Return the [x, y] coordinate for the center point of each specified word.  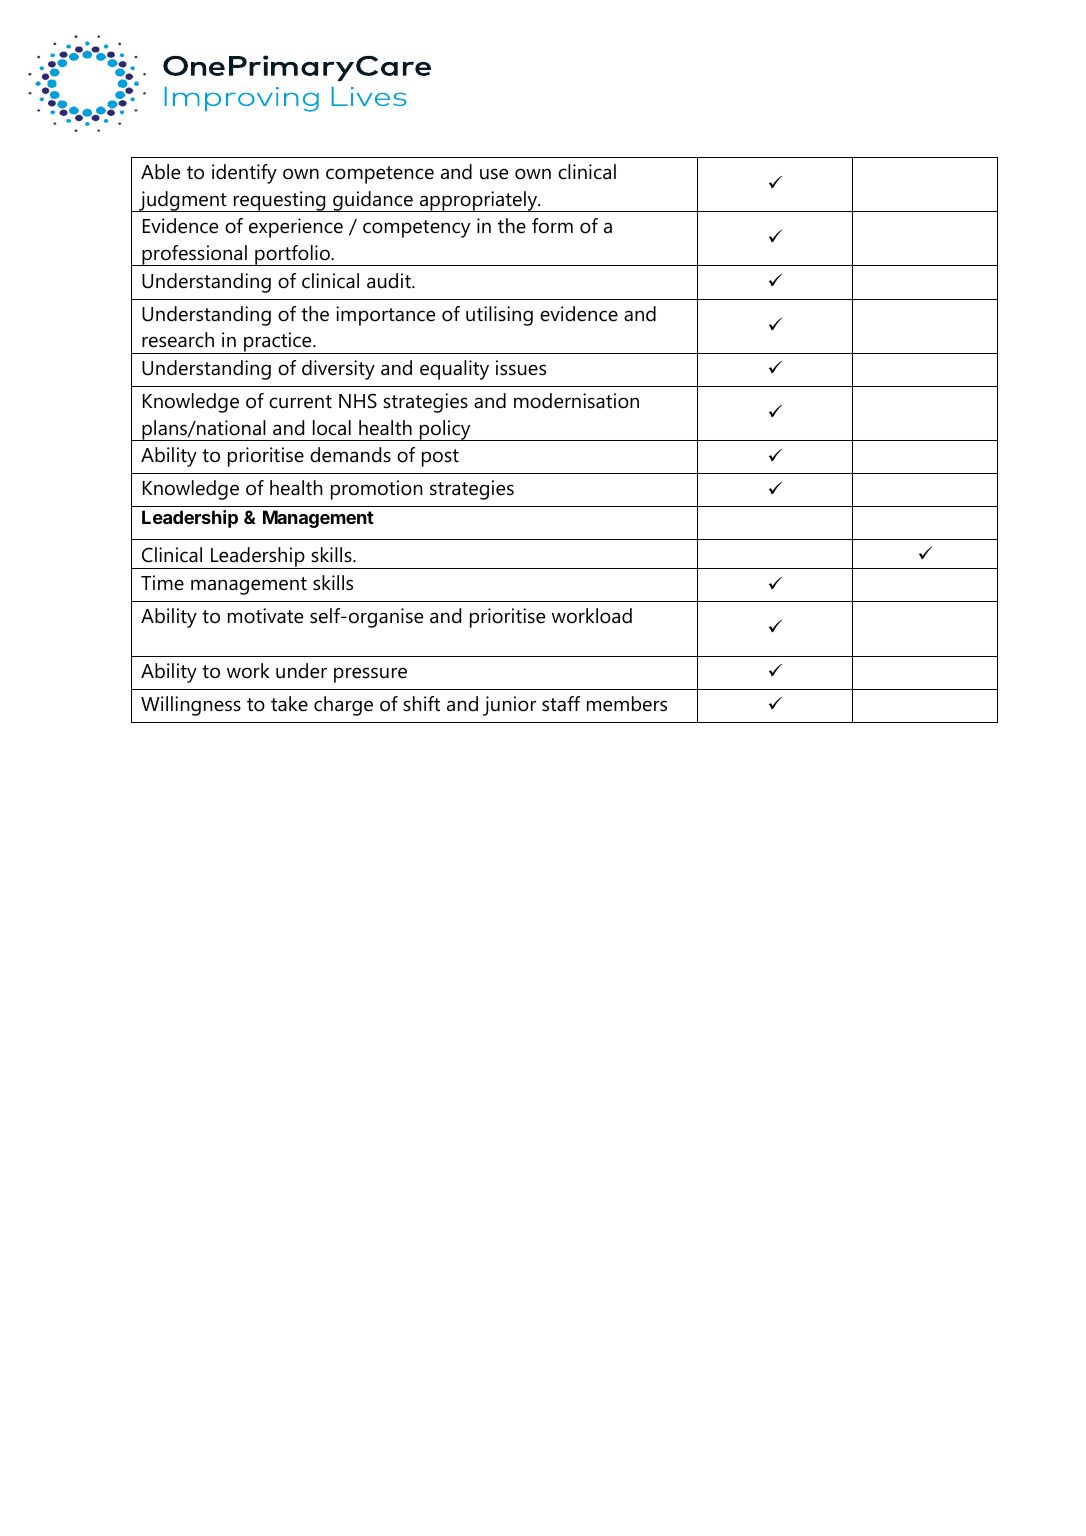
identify [244, 174]
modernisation [576, 401]
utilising [499, 316]
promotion [376, 490]
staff [561, 704]
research [178, 340]
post [440, 458]
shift [421, 704]
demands [350, 455]
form [552, 226]
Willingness [191, 706]
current [300, 402]
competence [380, 175]
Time [162, 583]
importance [385, 316]
